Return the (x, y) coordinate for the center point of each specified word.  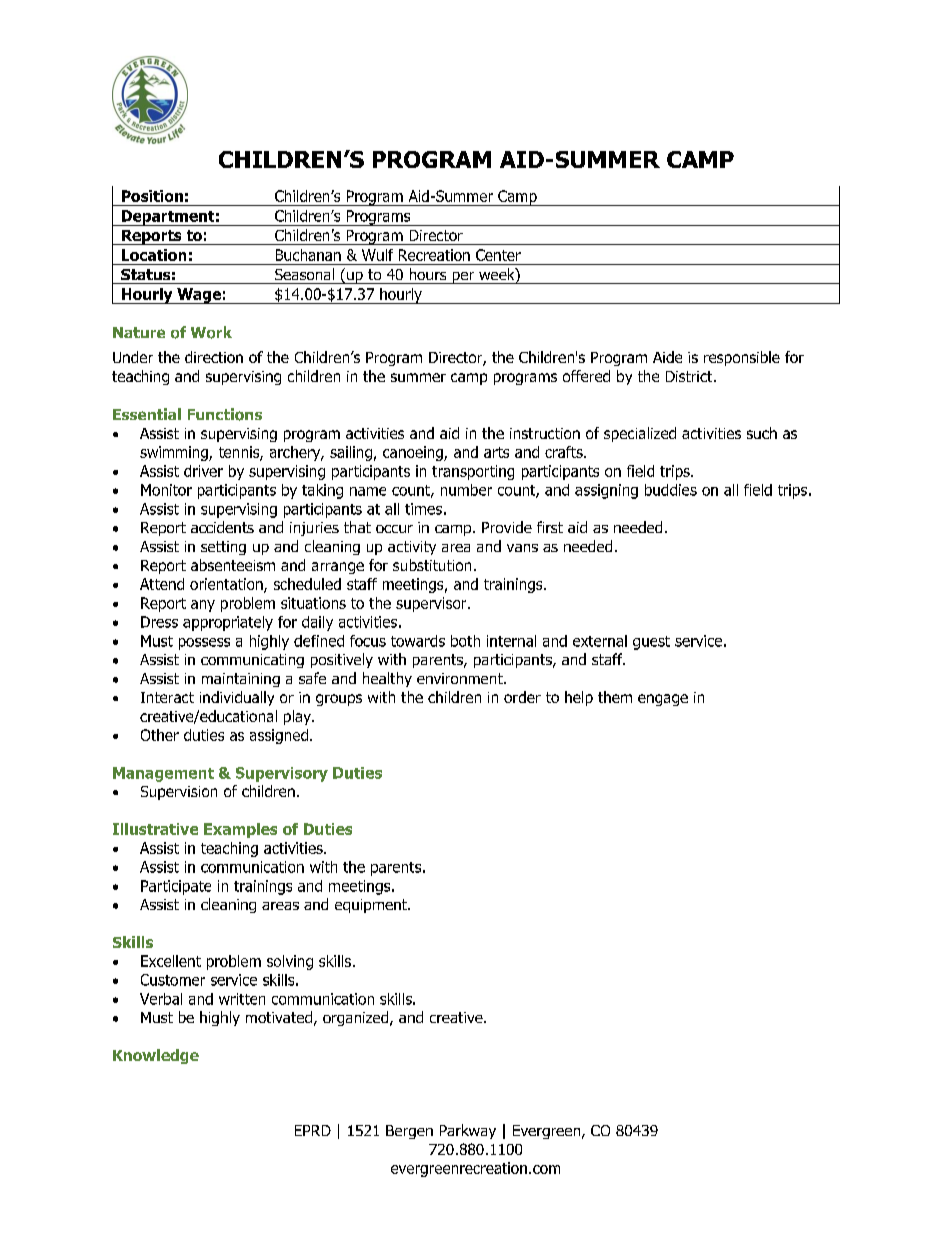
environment (461, 678)
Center (498, 255)
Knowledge (156, 1056)
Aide (667, 357)
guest (651, 643)
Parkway (468, 1131)
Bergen (409, 1132)
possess (204, 644)
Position (152, 196)
